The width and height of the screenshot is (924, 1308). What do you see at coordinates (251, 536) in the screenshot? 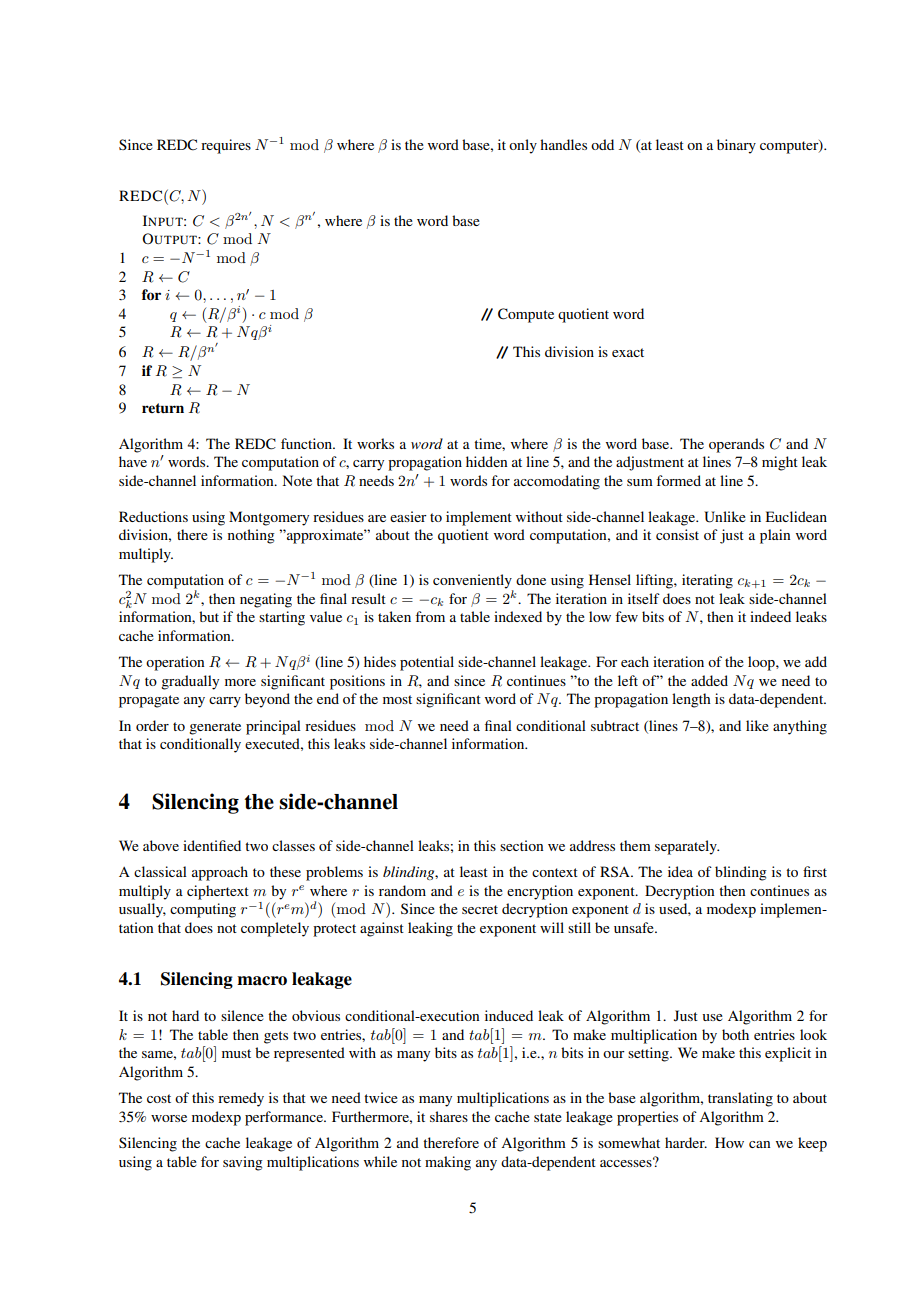
I see `nothing` at bounding box center [251, 536].
